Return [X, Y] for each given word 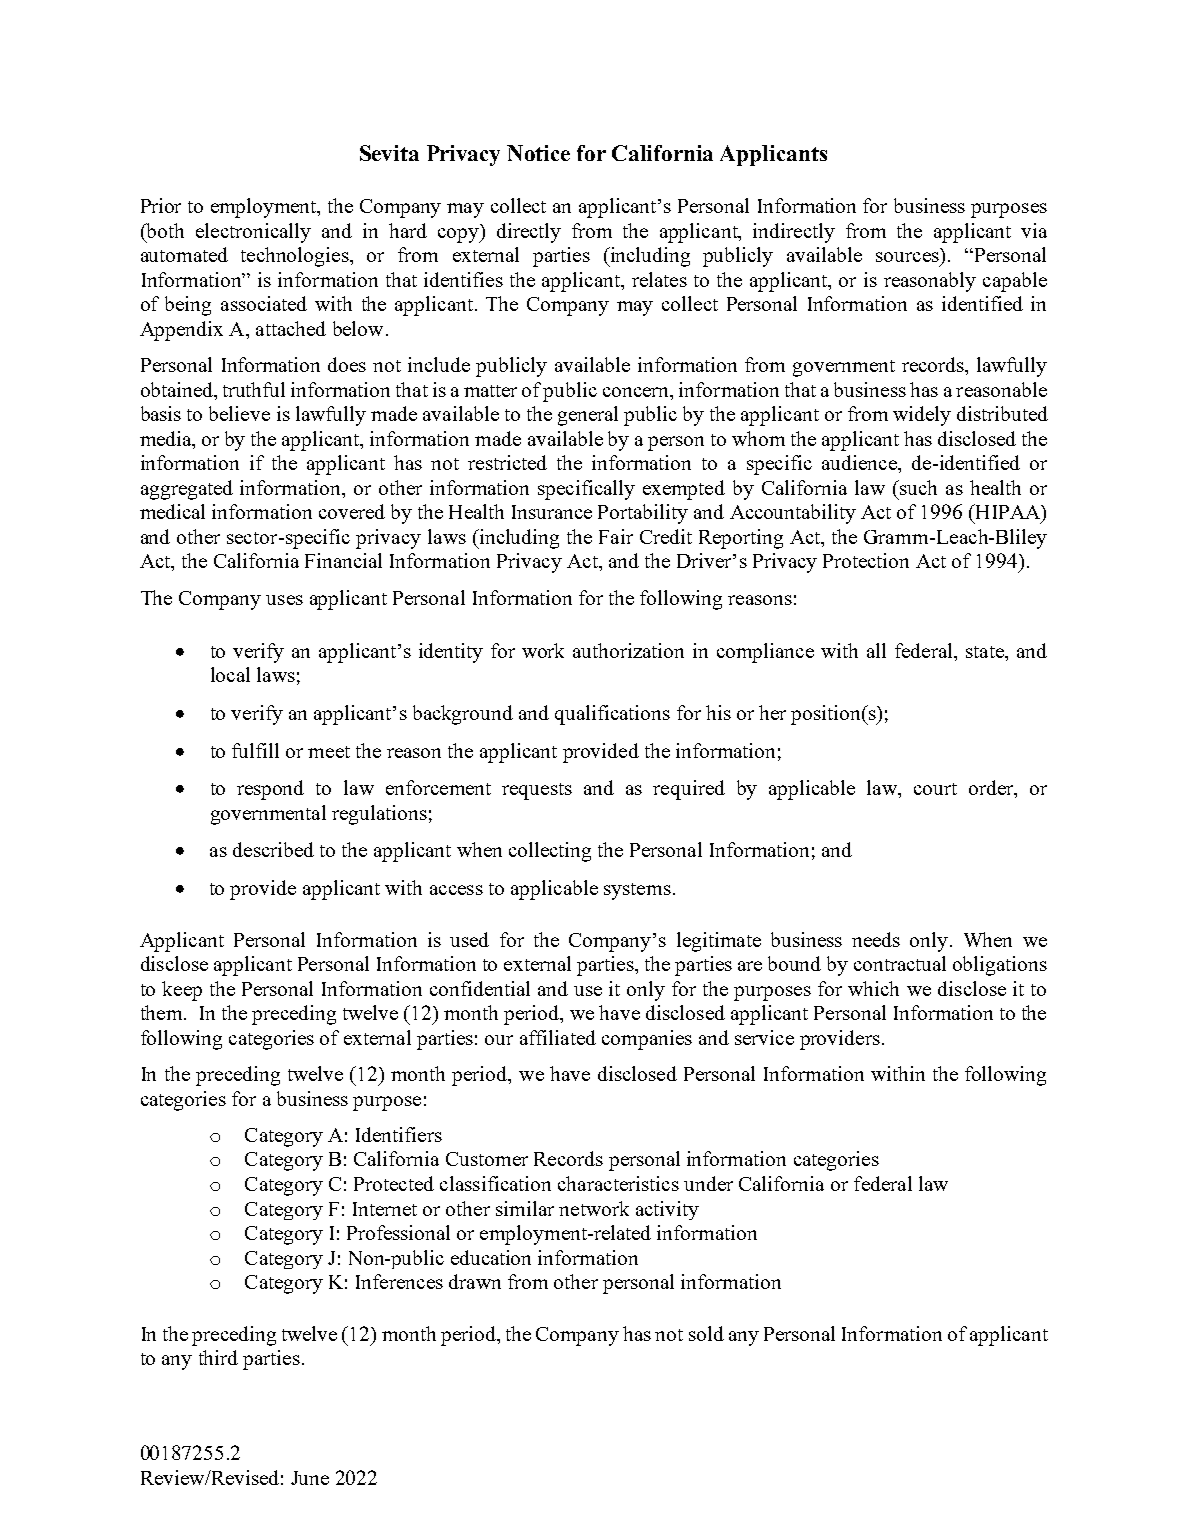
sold [706, 1333]
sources [907, 257]
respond [270, 790]
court [935, 789]
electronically [253, 233]
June [310, 1478]
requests [537, 791]
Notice [538, 153]
